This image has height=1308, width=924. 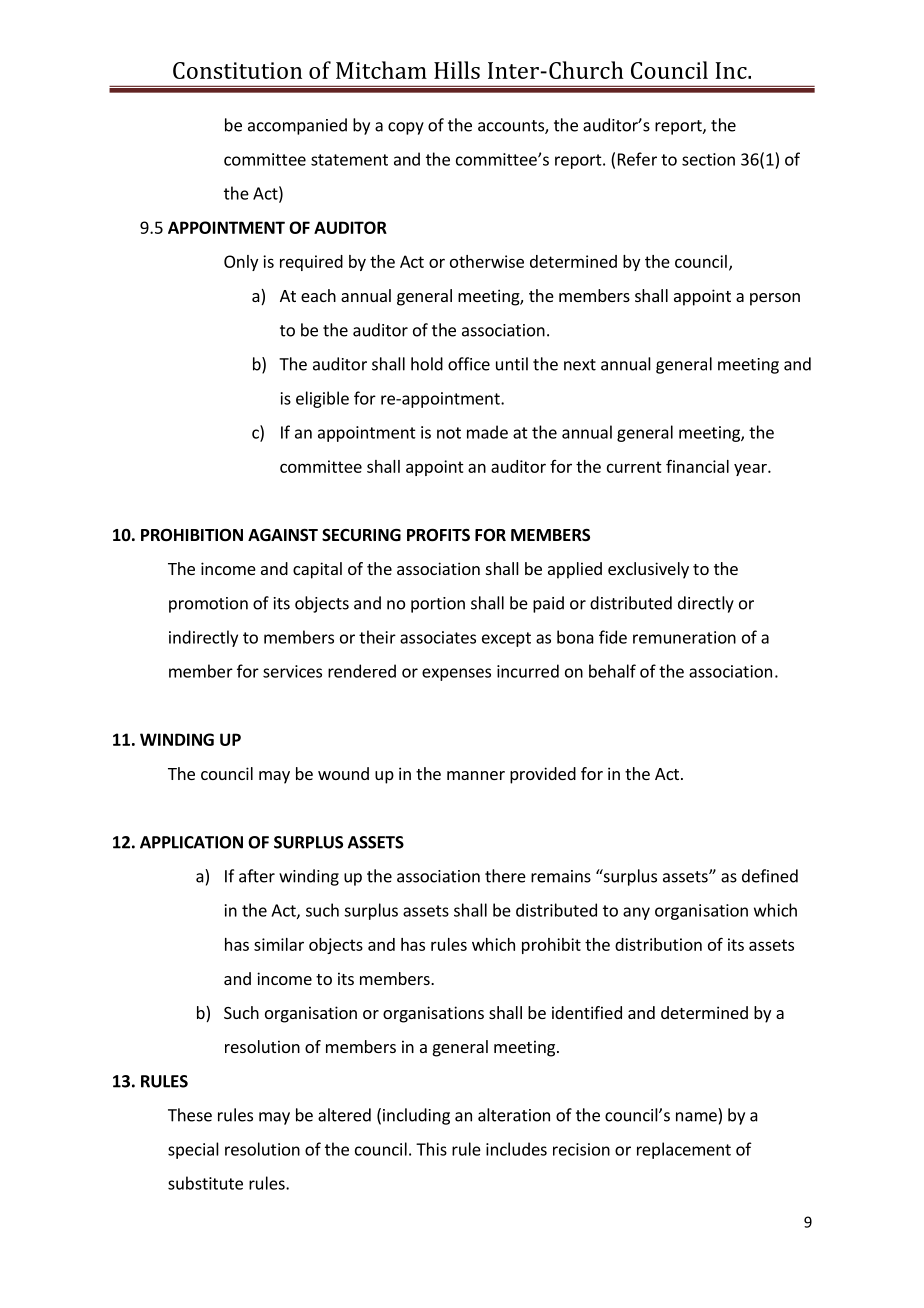 I want to click on promotion, so click(x=208, y=605).
